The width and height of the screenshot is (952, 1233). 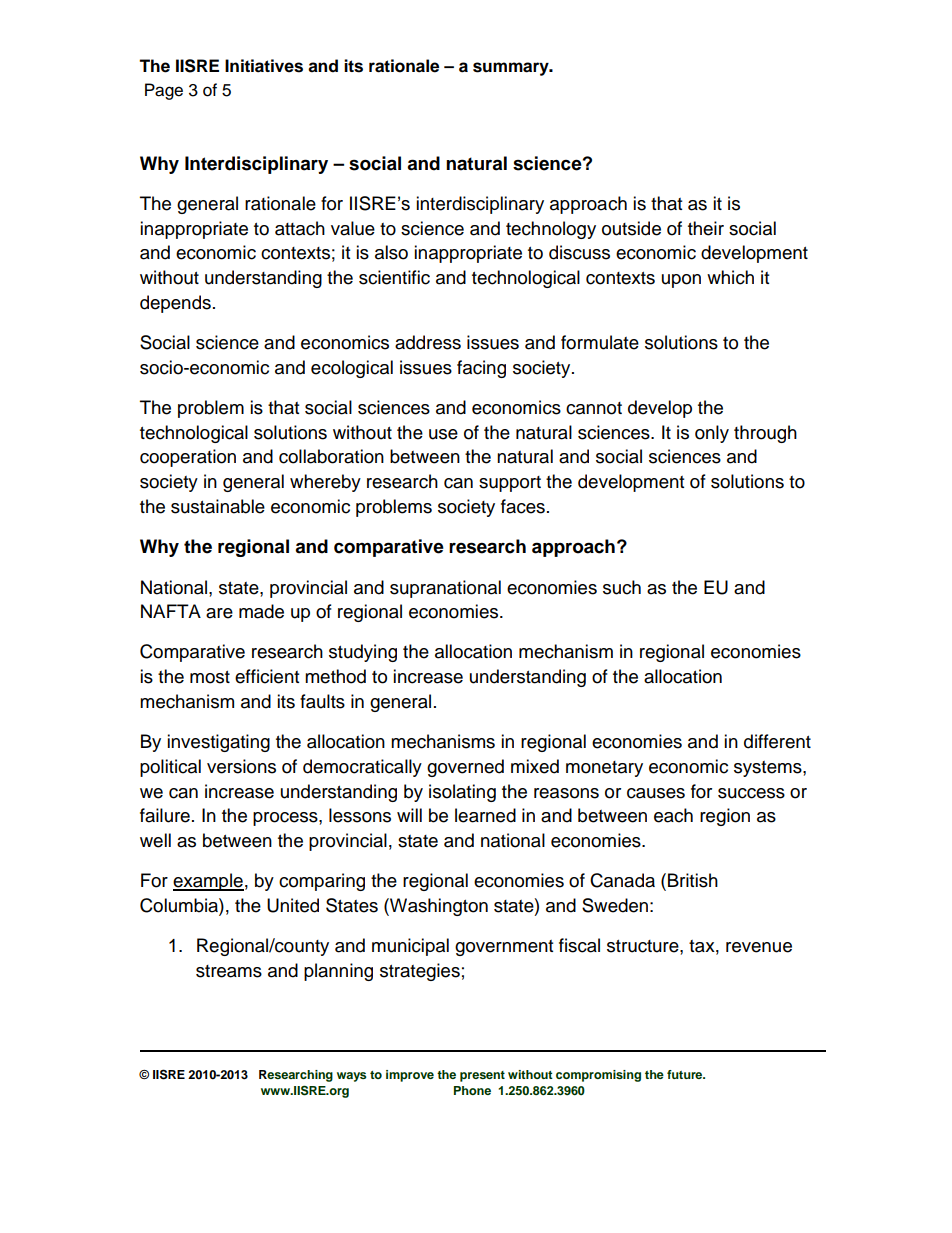 What do you see at coordinates (219, 613) in the screenshot?
I see `are` at bounding box center [219, 613].
